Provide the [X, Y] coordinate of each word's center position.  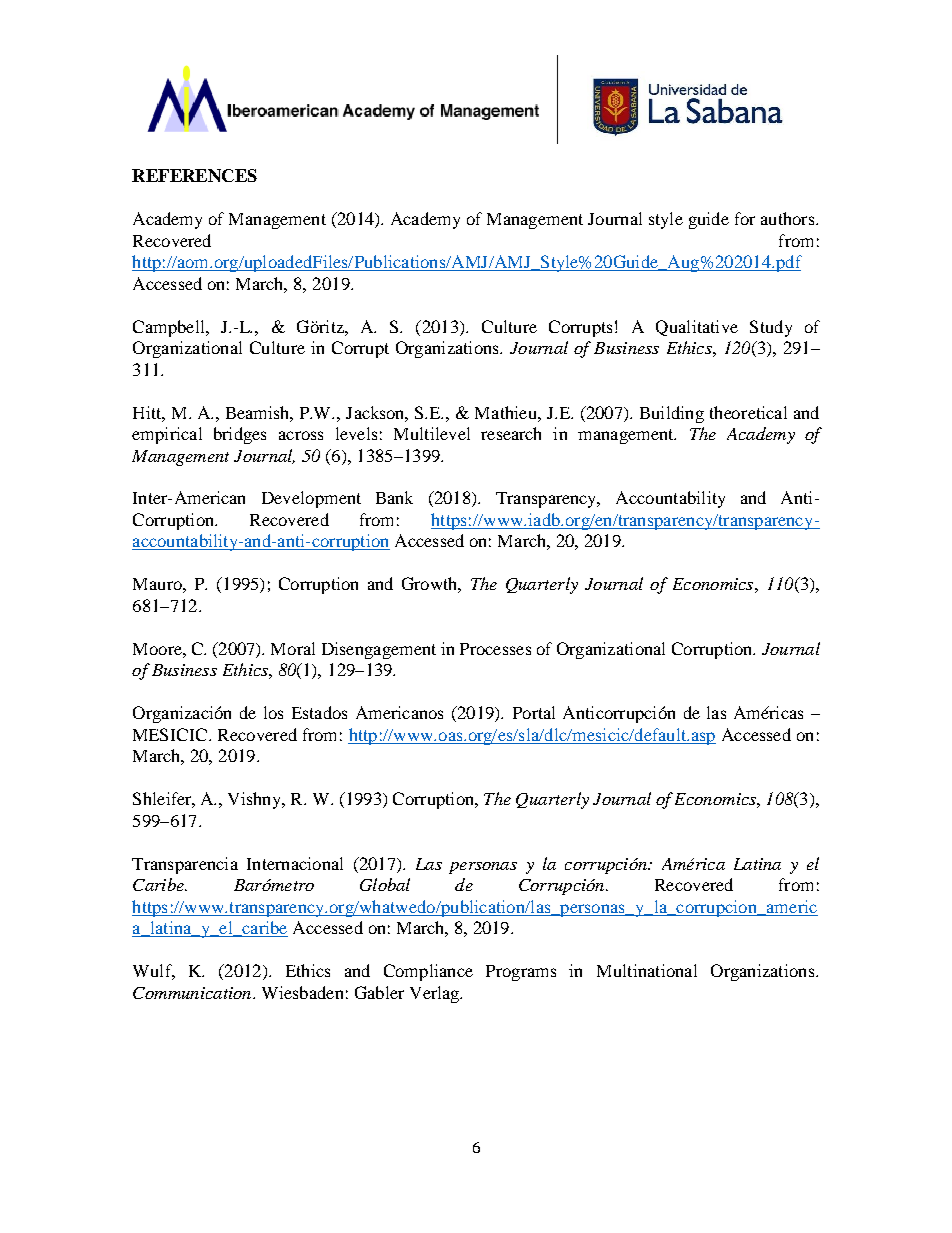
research [511, 433]
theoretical [748, 412]
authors [789, 218]
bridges [240, 435]
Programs [521, 973]
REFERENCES [194, 175]
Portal [534, 712]
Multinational [647, 970]
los [273, 712]
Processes [495, 649]
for [745, 218]
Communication [193, 993]
